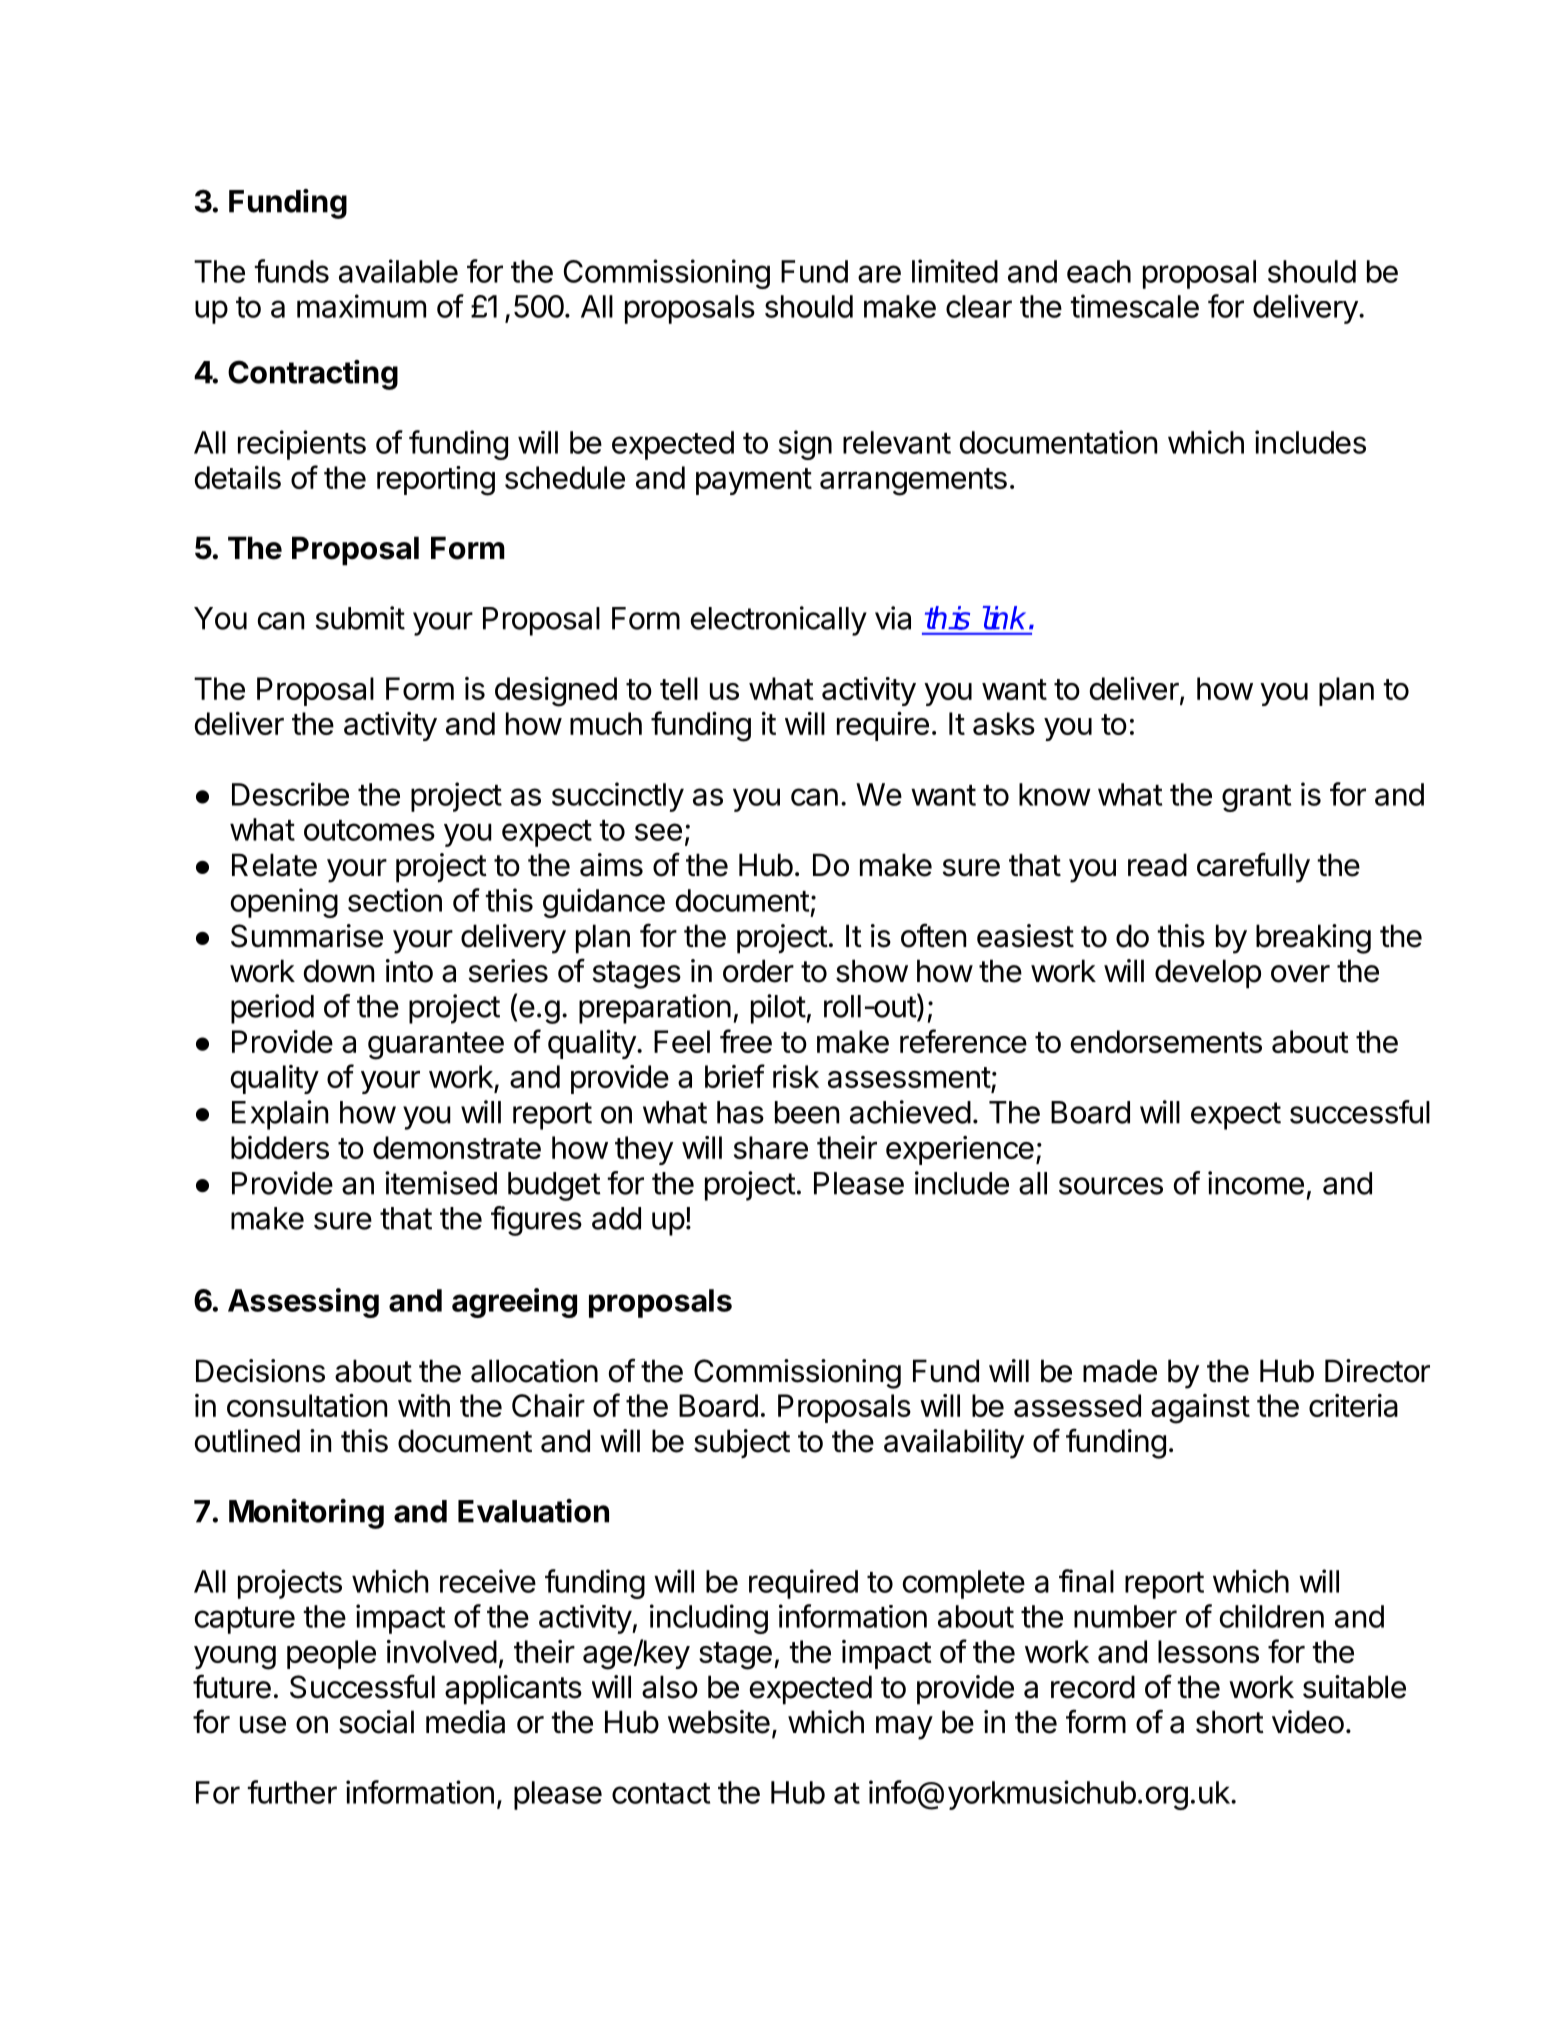 The height and width of the page is (2017, 1558). I want to click on short, so click(1230, 1722).
